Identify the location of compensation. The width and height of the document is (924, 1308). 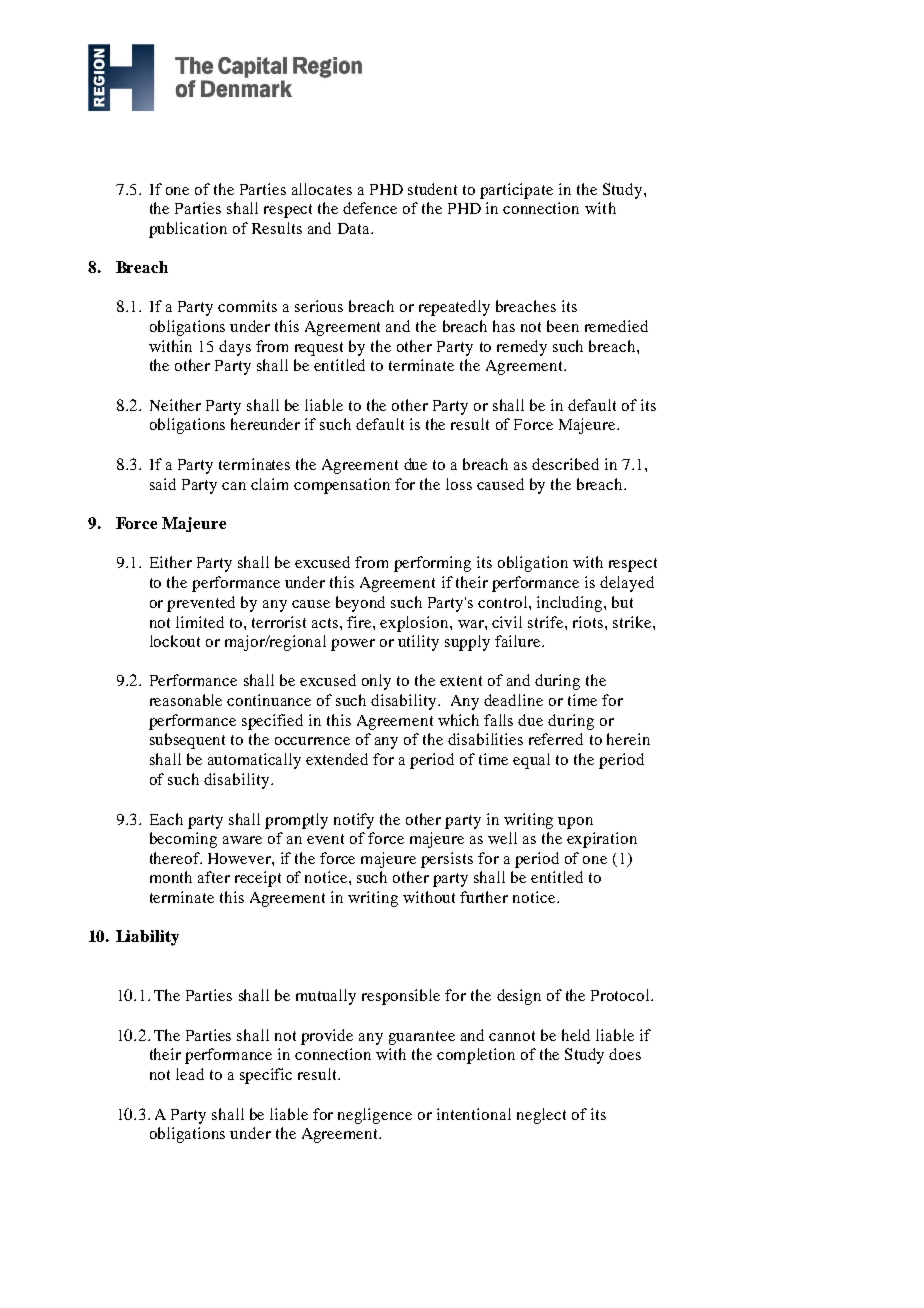
(342, 486).
